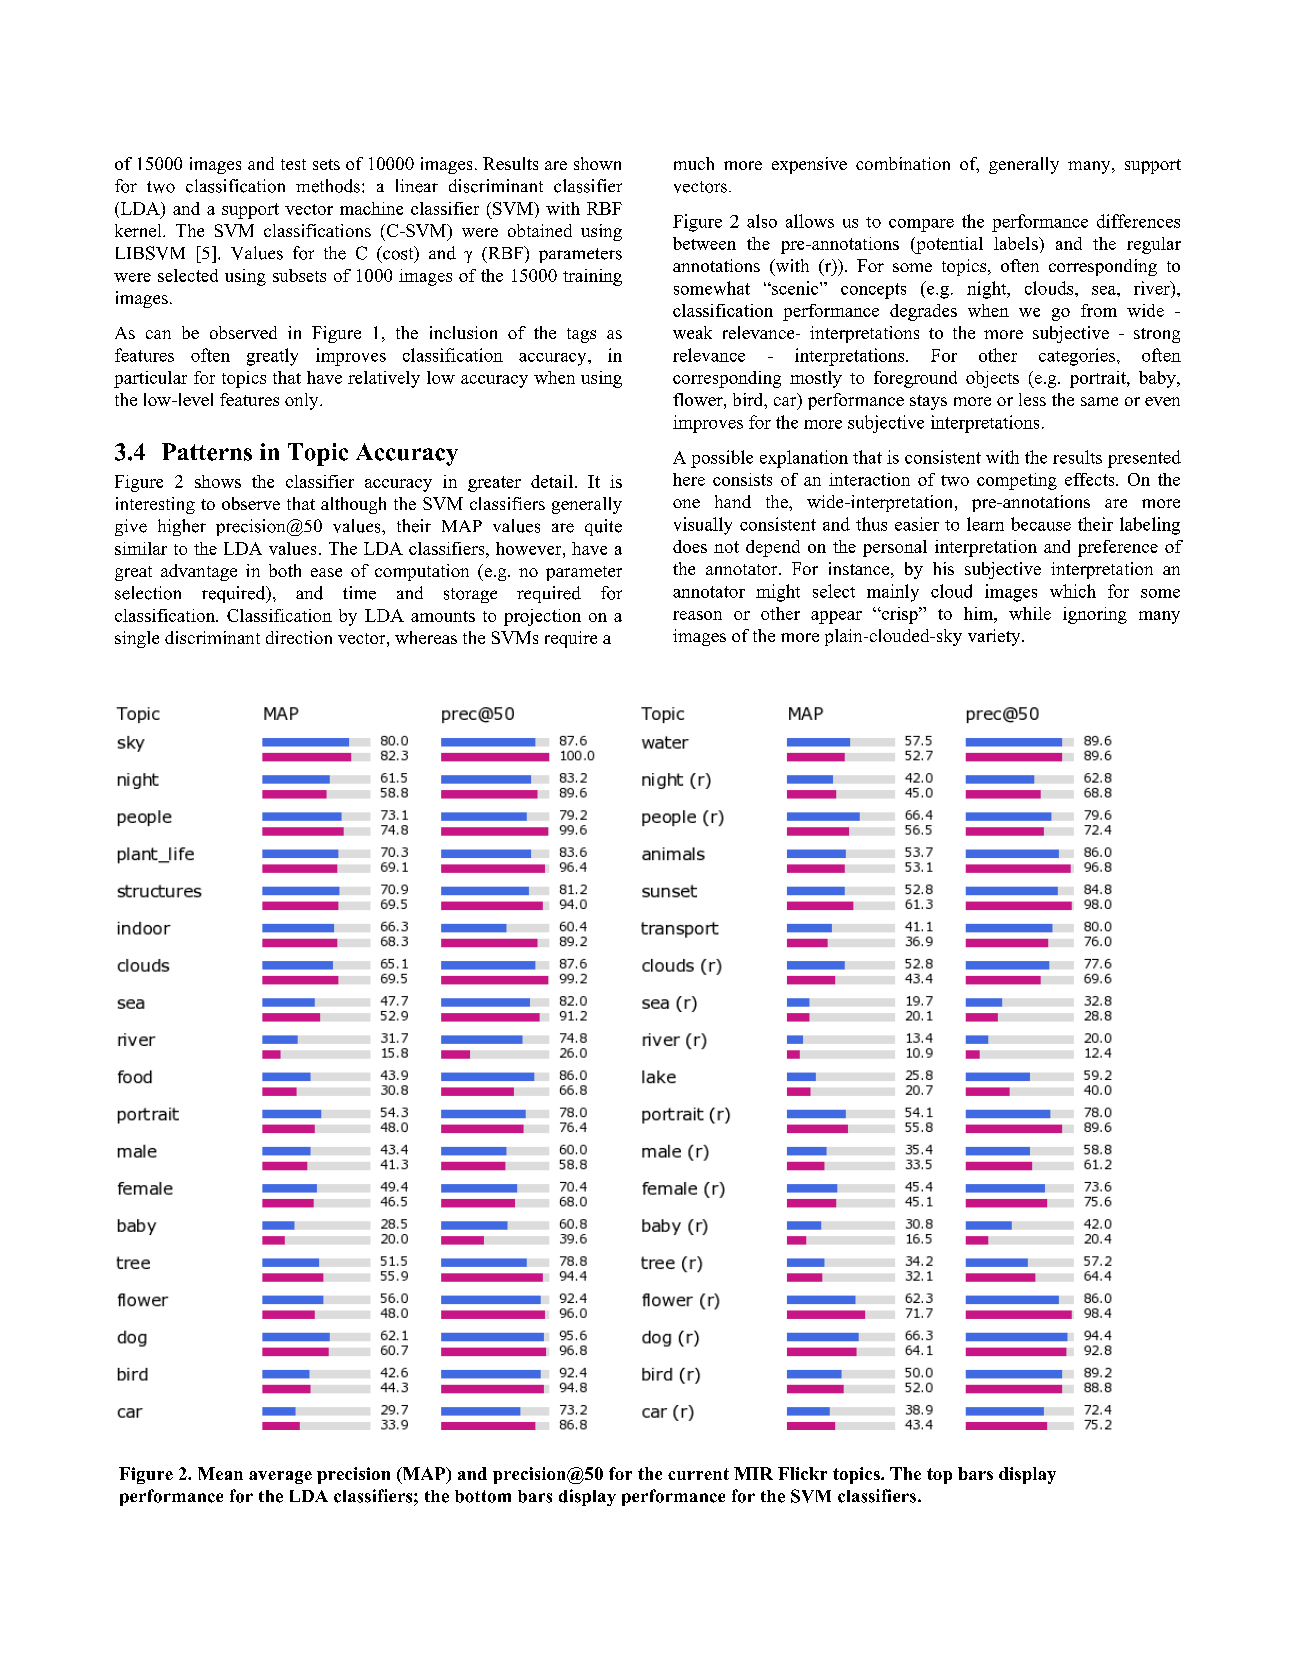  I want to click on possible, so click(722, 459).
